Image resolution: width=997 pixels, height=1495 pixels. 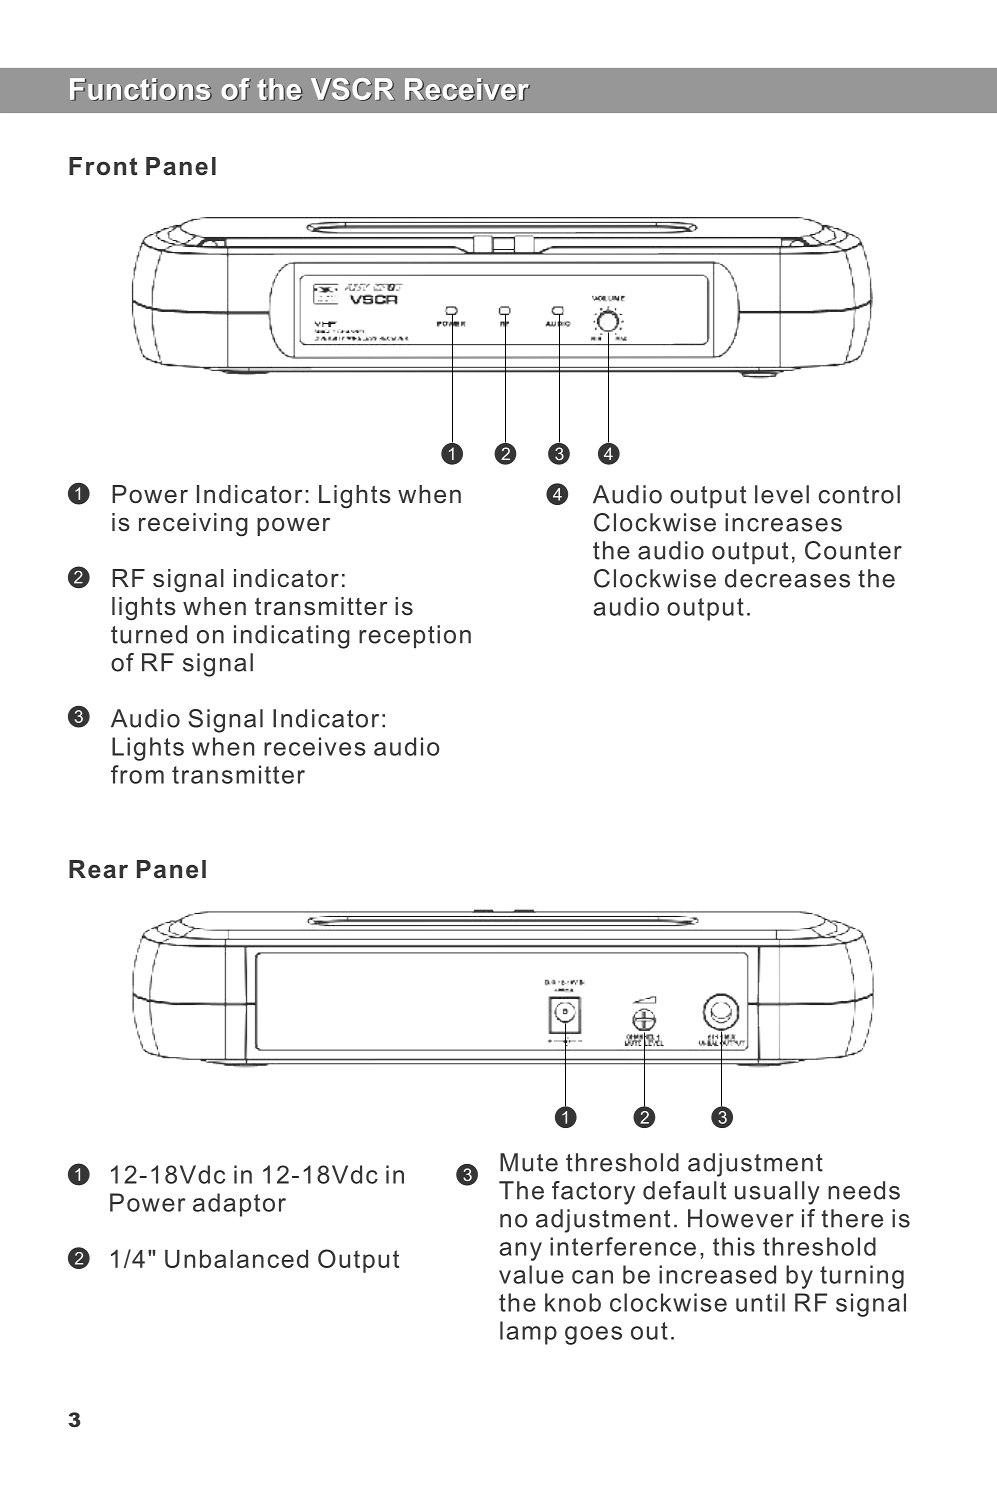 What do you see at coordinates (531, 1274) in the screenshot?
I see `value` at bounding box center [531, 1274].
